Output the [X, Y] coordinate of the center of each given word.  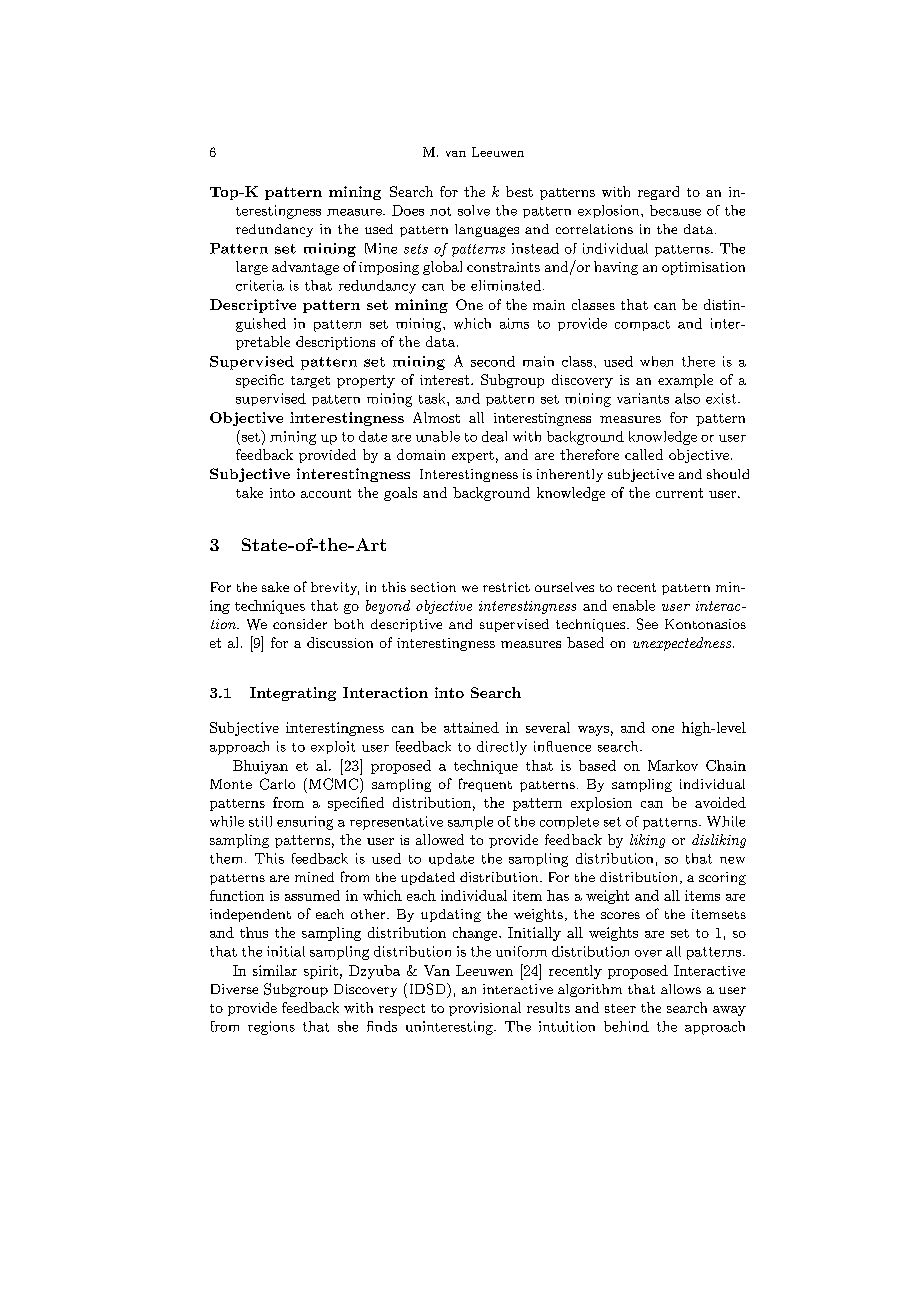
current [679, 493]
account [326, 493]
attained [471, 727]
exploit [333, 747]
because [675, 210]
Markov [673, 765]
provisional [485, 1009]
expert [473, 457]
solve [474, 210]
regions [271, 1028]
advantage [305, 268]
